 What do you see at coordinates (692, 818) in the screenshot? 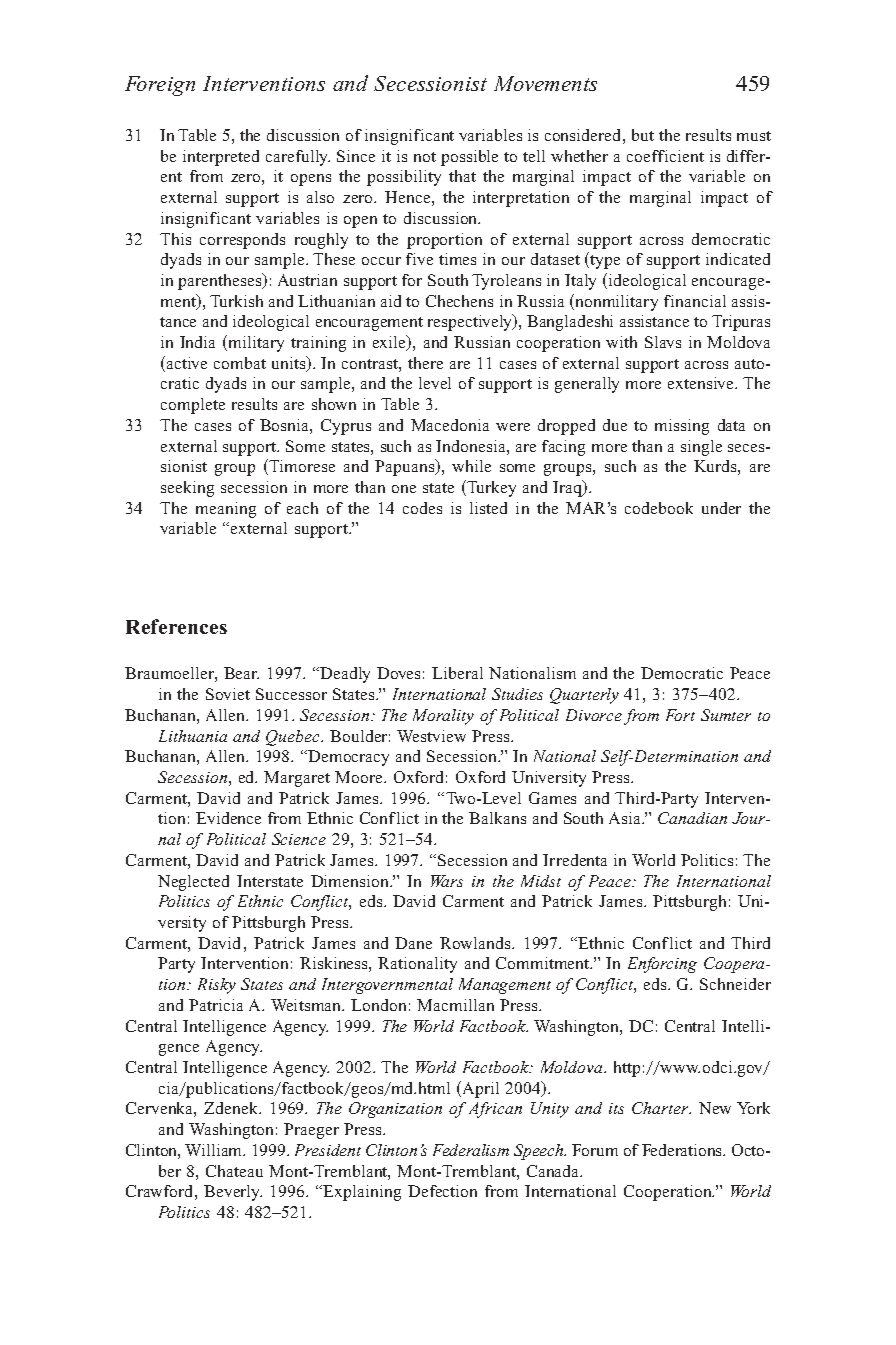
I see `Canadian` at bounding box center [692, 818].
